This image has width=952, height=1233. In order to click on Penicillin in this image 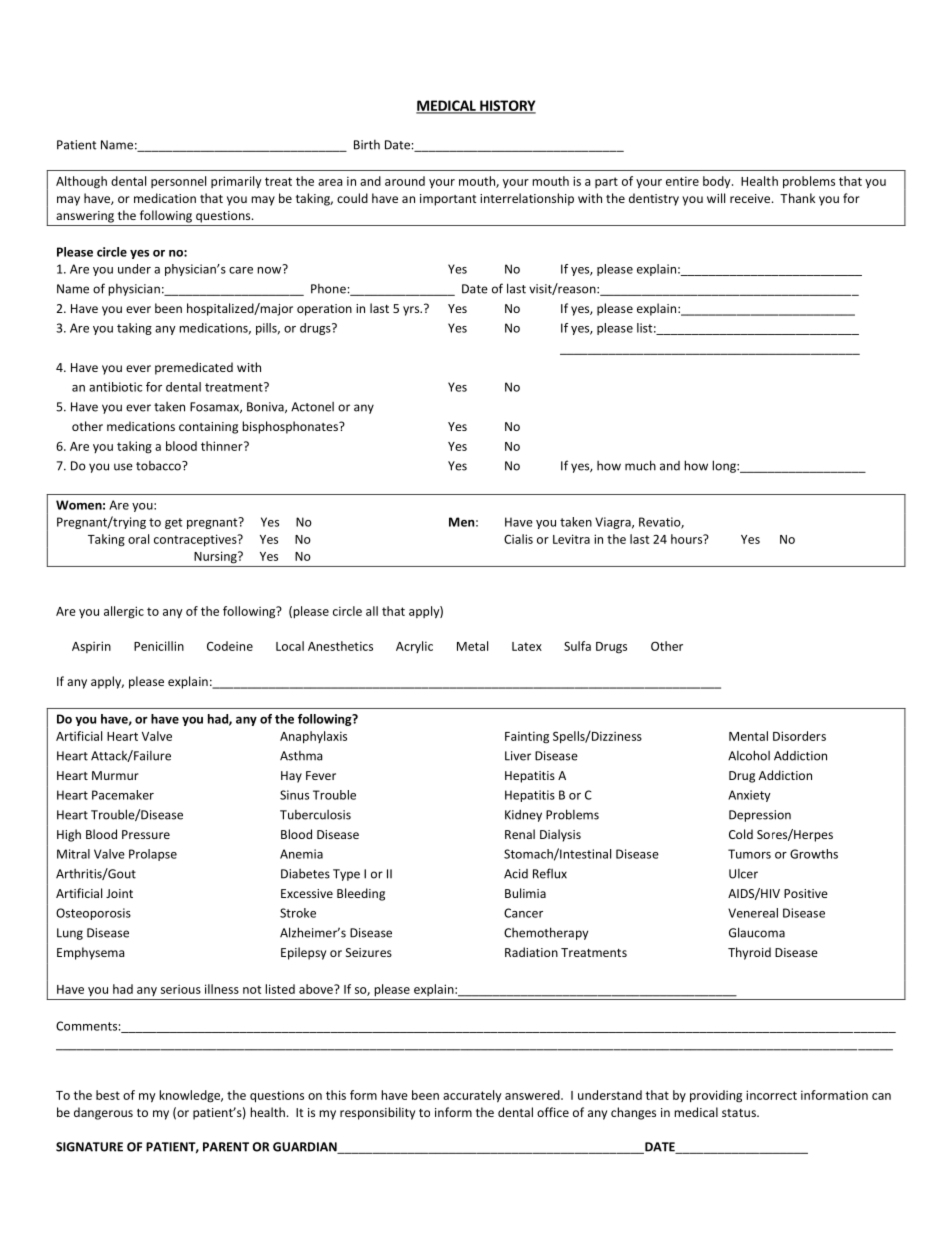, I will do `click(159, 646)`.
